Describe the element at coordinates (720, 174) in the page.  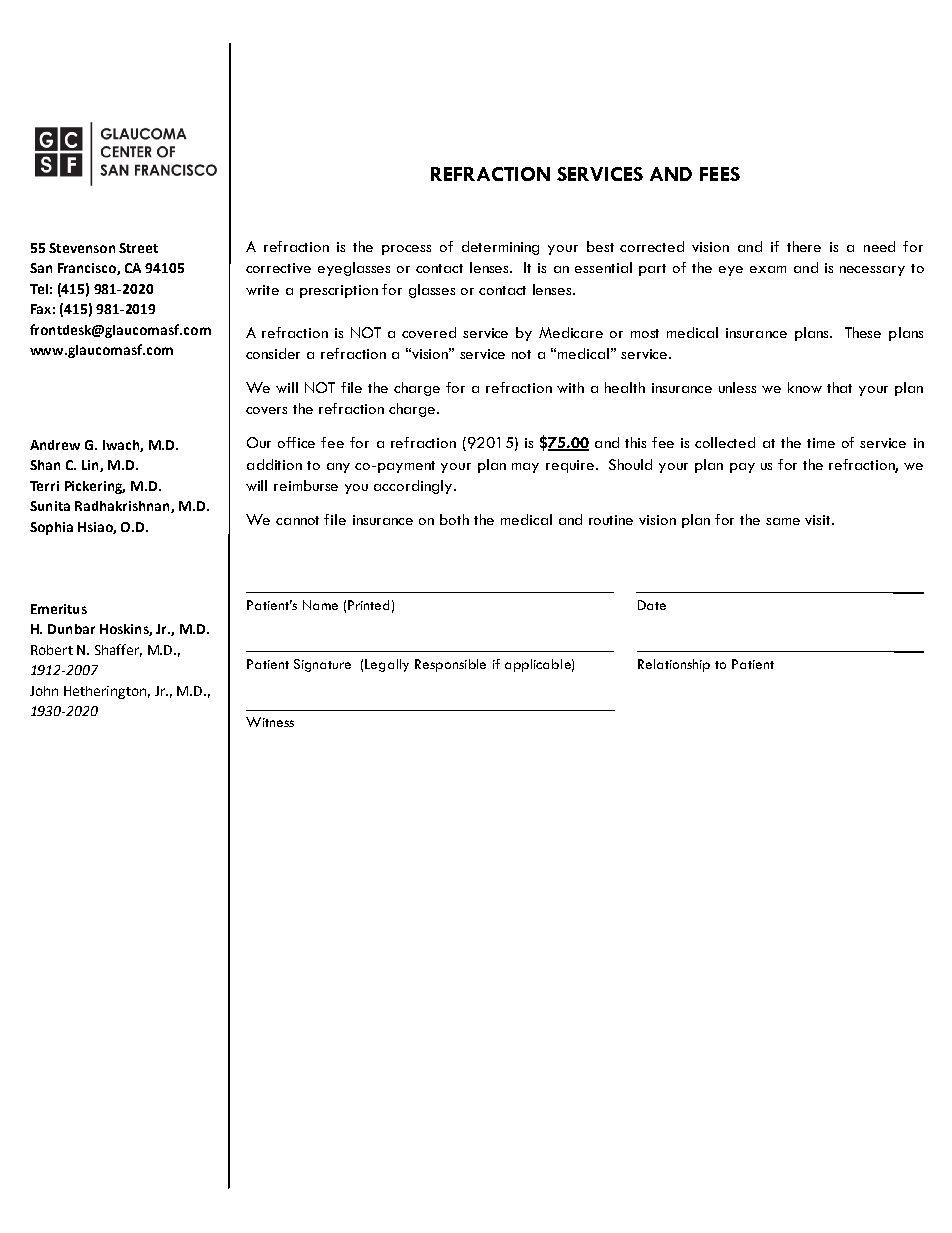
I see `FEES` at that location.
